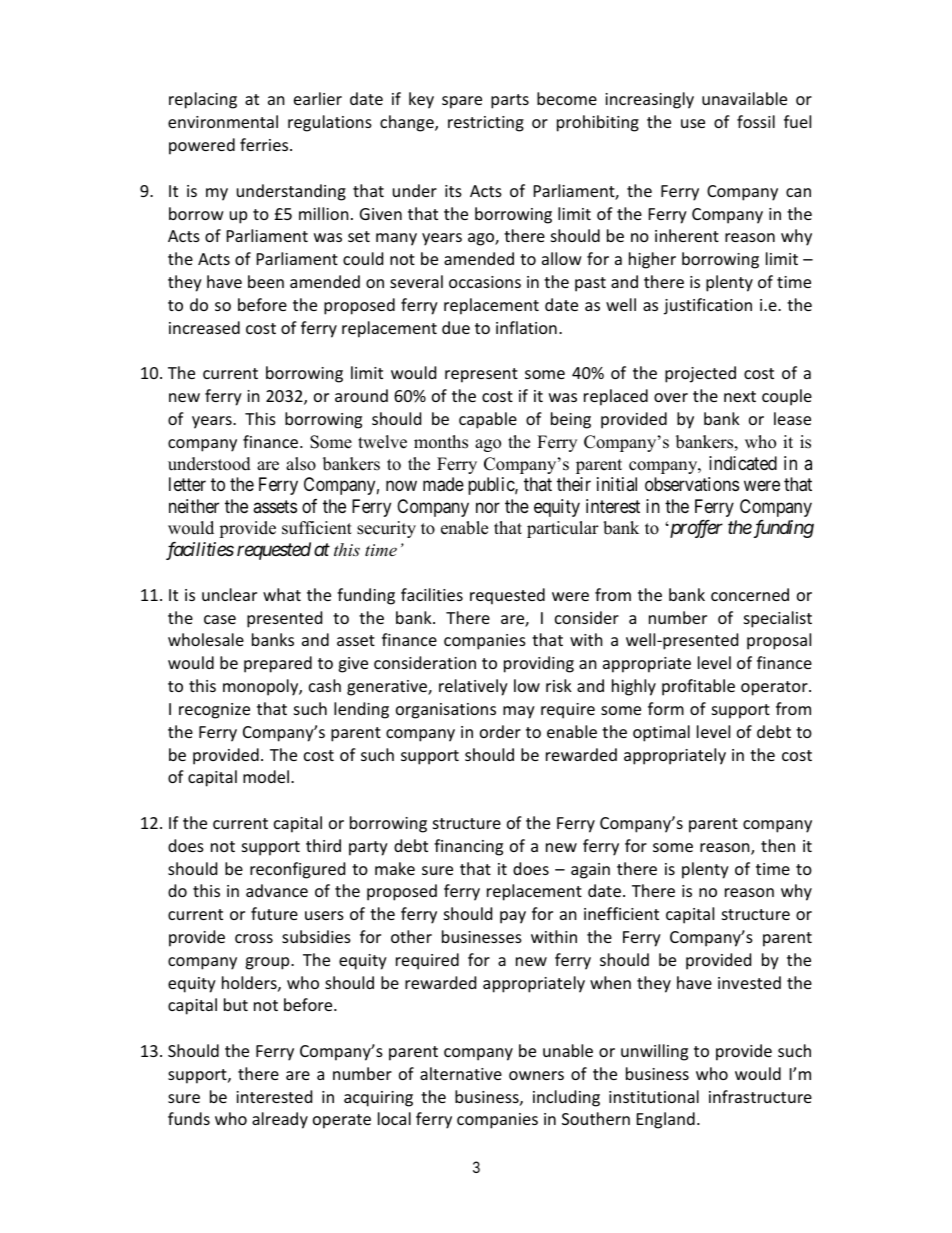  What do you see at coordinates (280, 1120) in the screenshot?
I see `already` at bounding box center [280, 1120].
